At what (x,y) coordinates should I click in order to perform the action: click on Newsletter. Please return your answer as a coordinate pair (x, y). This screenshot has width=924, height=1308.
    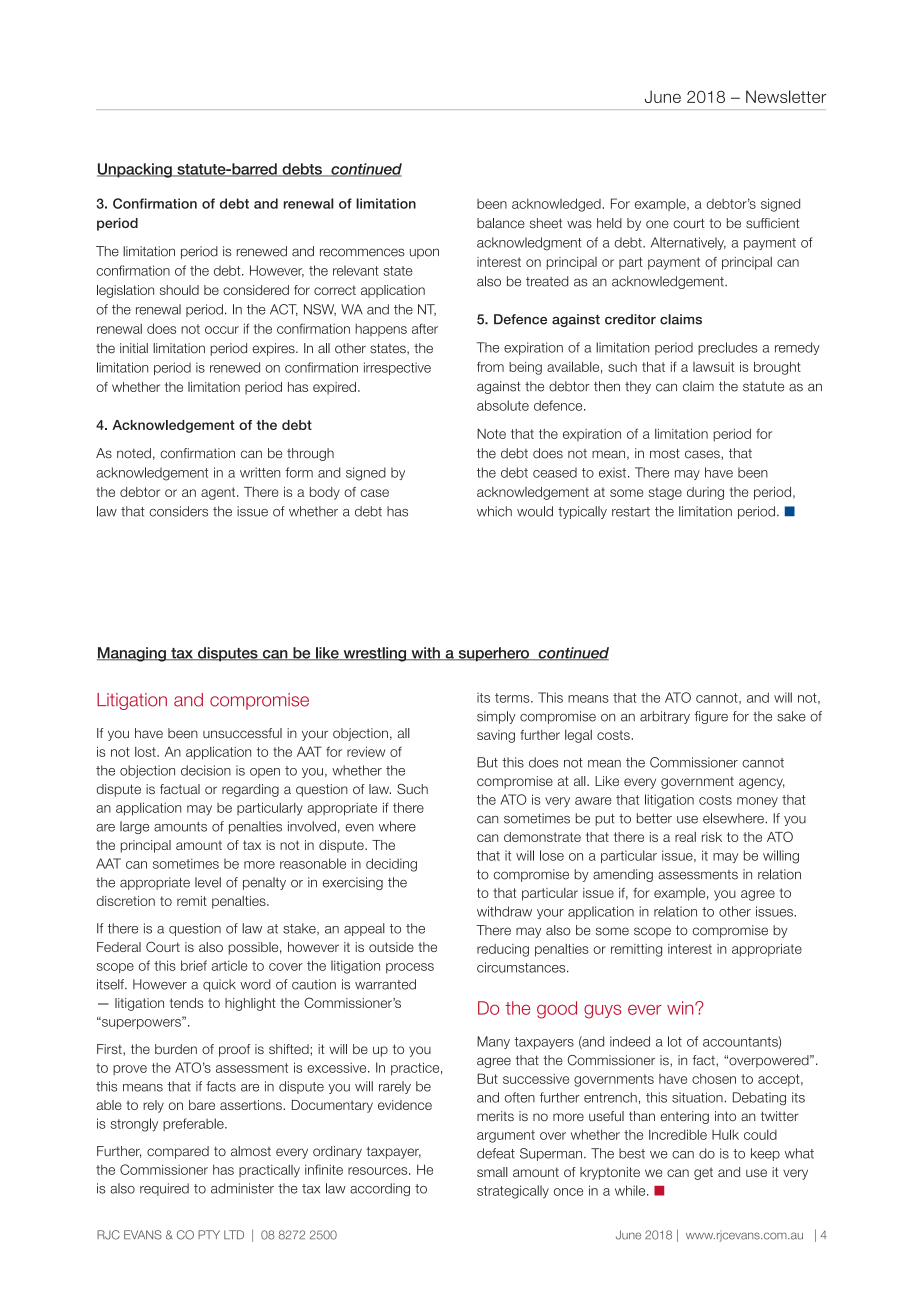
    Looking at the image, I should click on (786, 96).
